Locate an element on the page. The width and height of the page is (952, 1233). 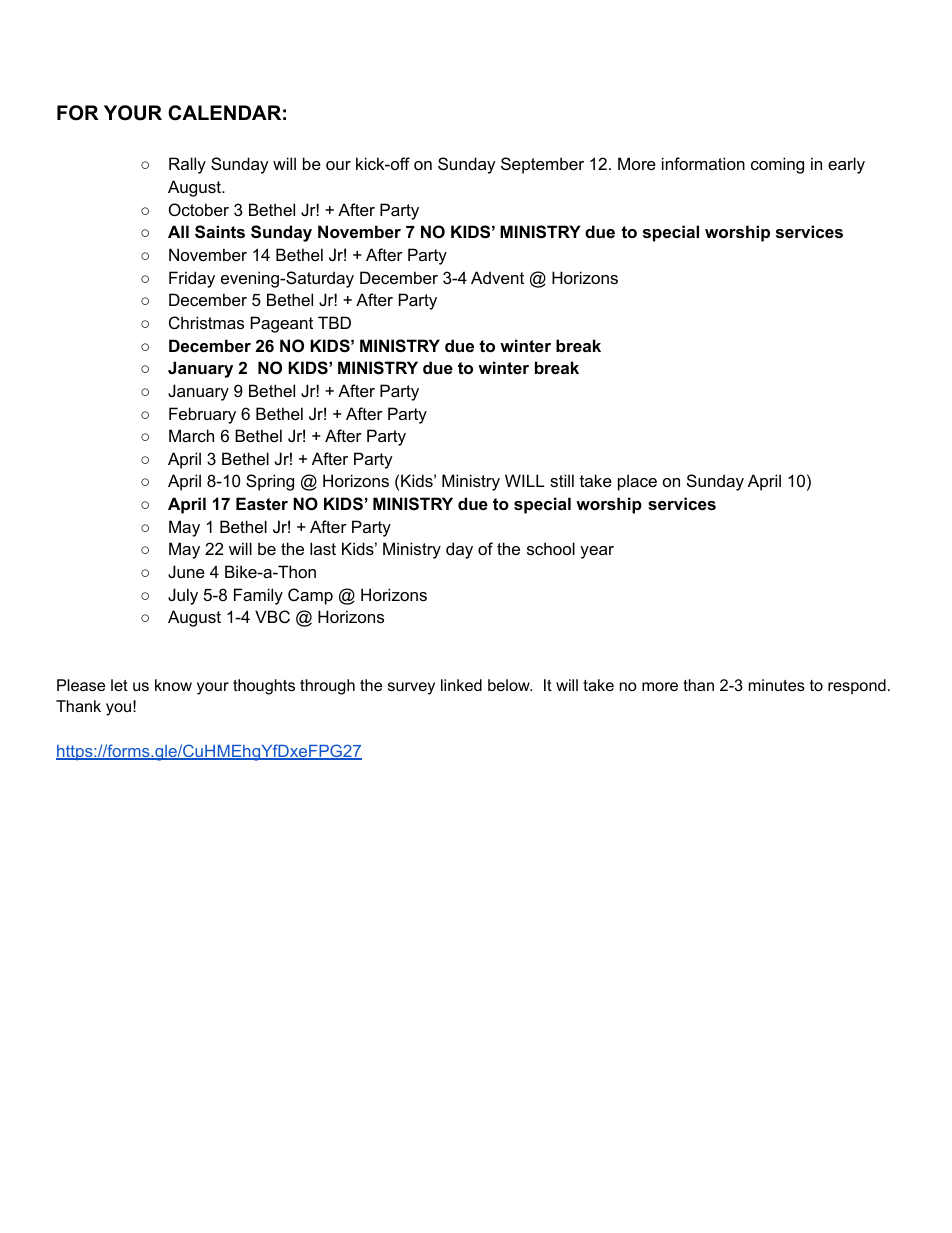
know is located at coordinates (173, 685).
